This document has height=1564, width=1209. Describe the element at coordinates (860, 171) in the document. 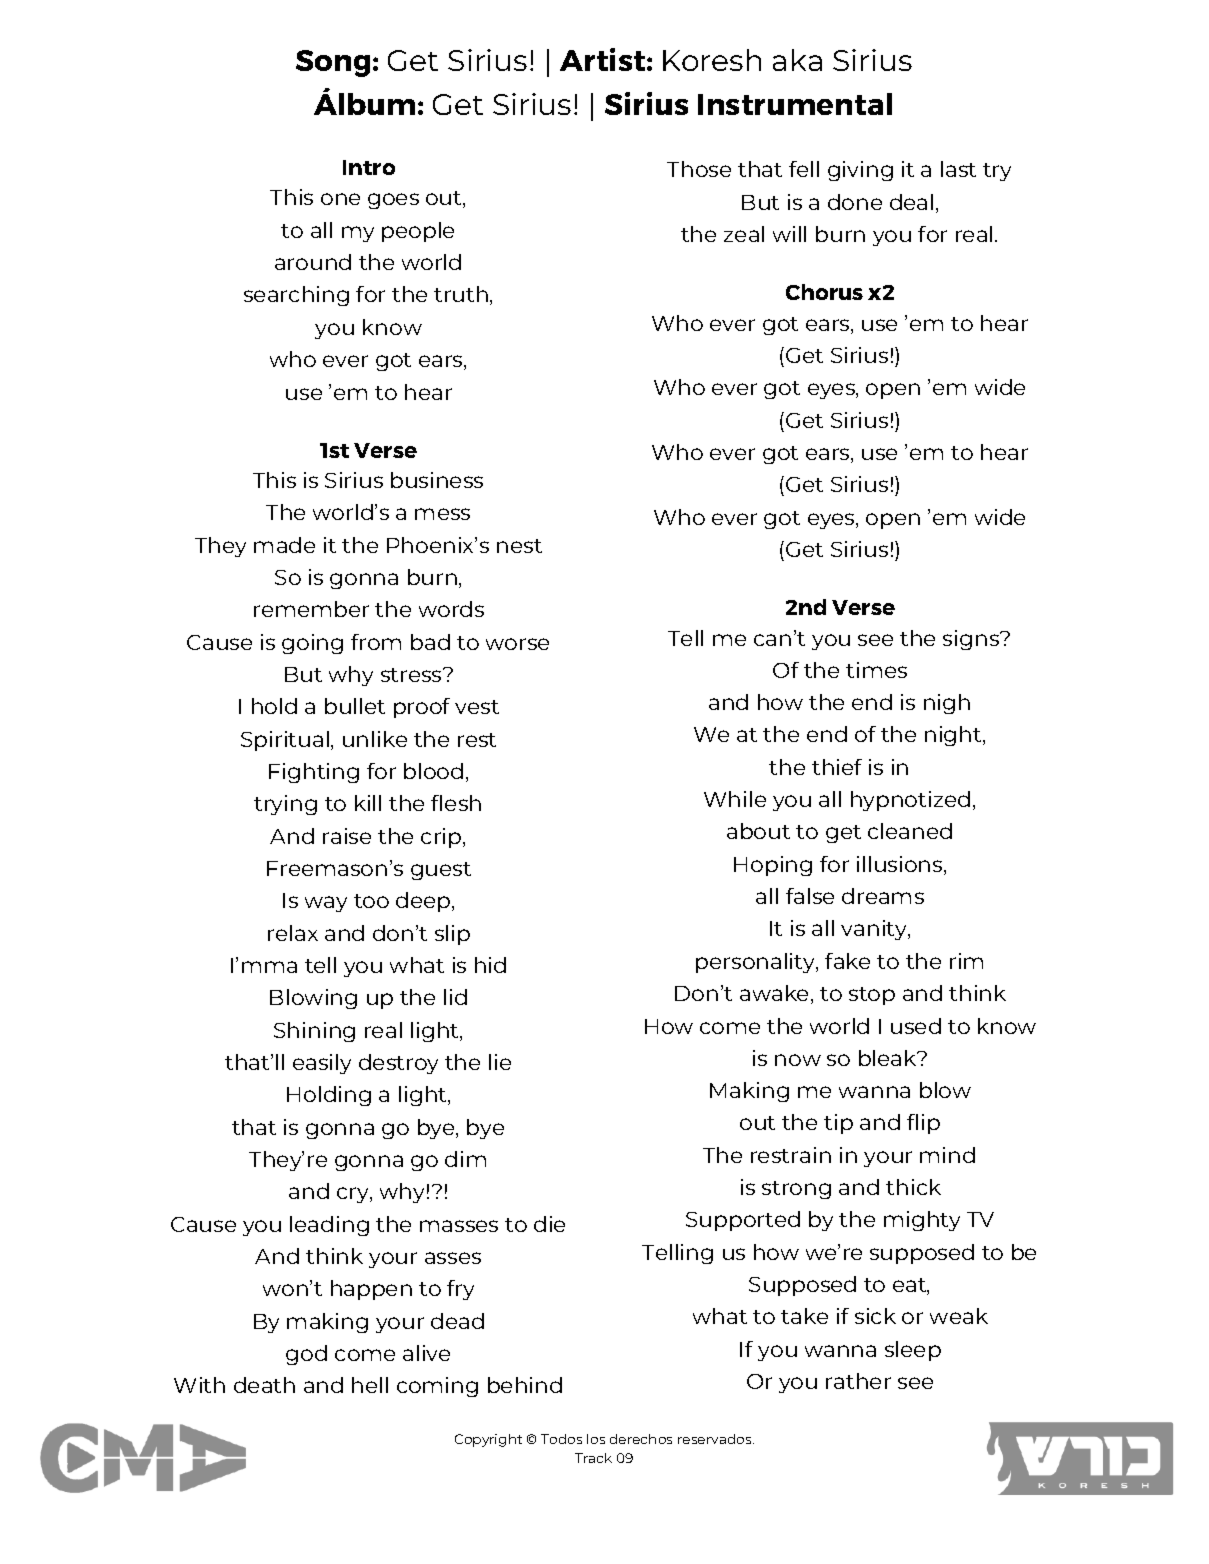

I see `giving` at that location.
